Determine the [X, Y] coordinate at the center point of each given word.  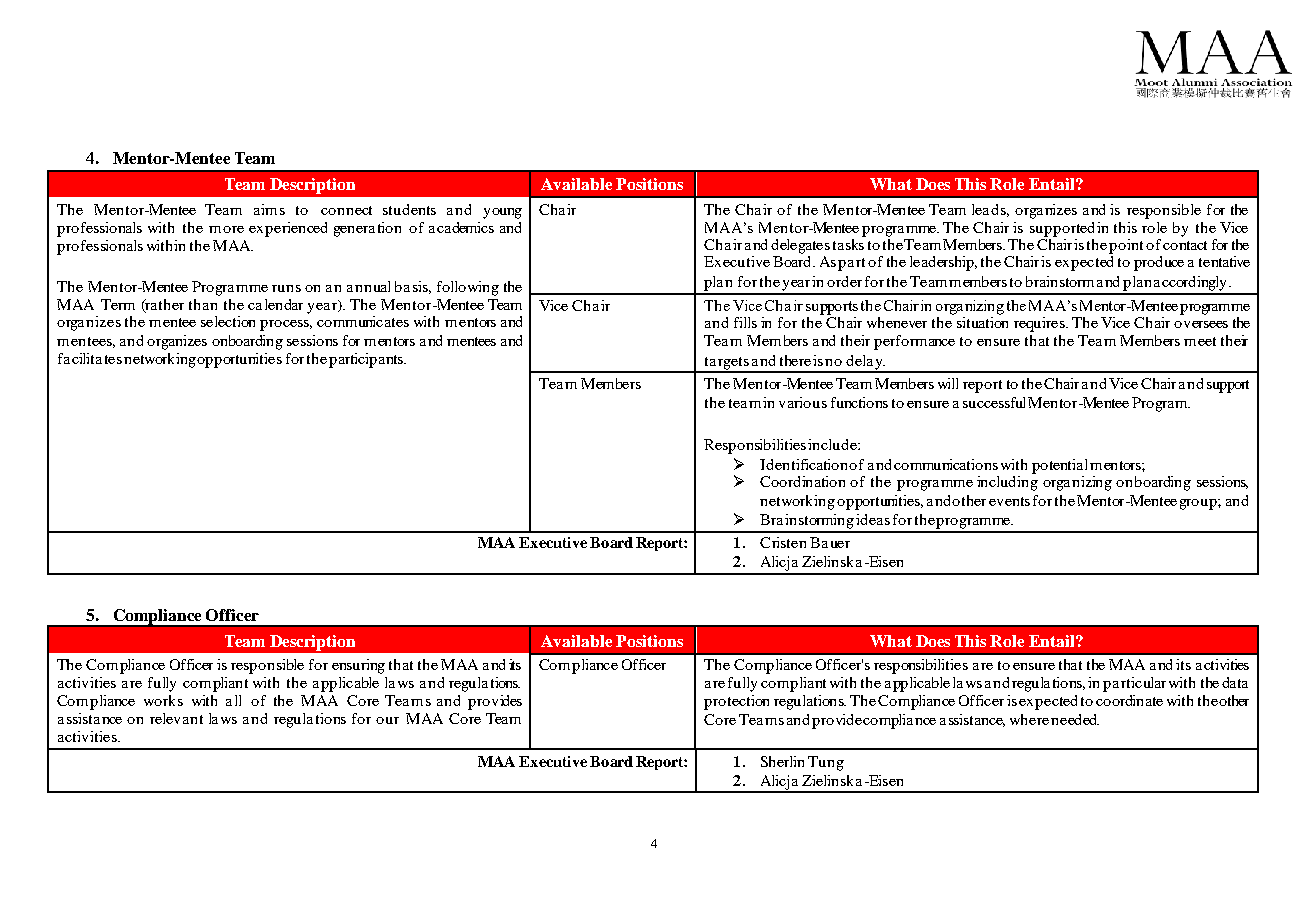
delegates [800, 246]
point [1126, 246]
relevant [176, 718]
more [226, 229]
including [1007, 483]
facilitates [90, 358]
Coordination [802, 481]
